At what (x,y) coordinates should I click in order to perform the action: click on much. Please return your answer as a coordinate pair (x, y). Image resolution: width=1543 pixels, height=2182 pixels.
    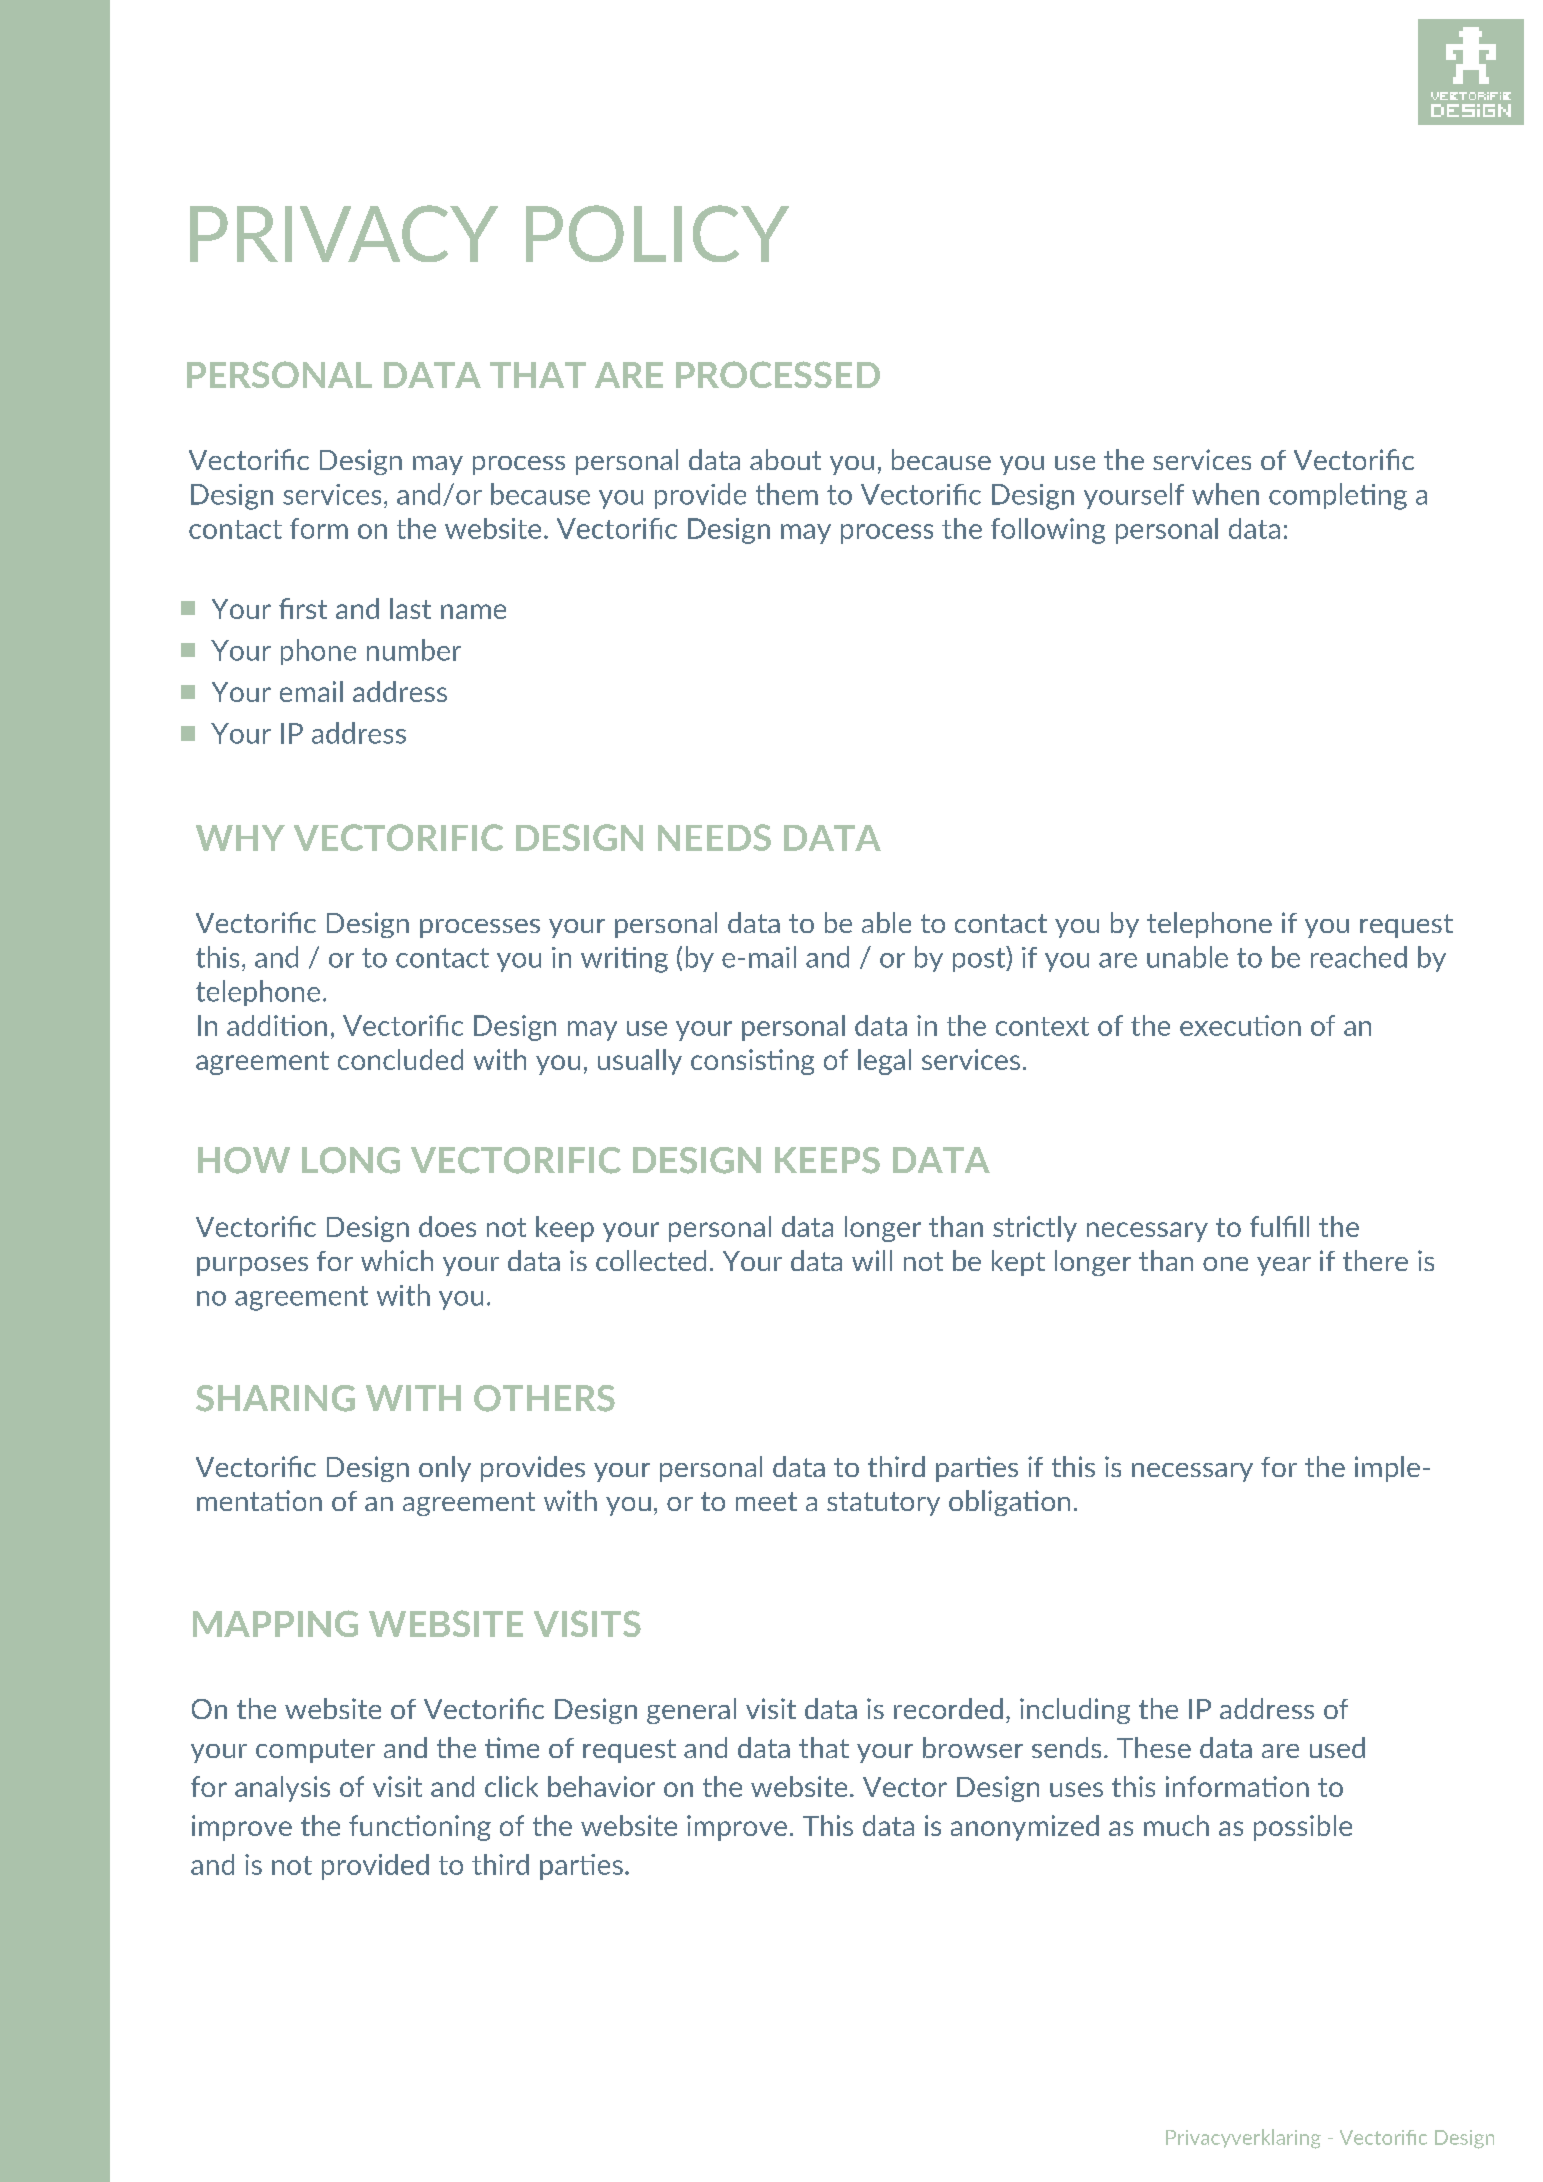
    Looking at the image, I should click on (1176, 1825).
